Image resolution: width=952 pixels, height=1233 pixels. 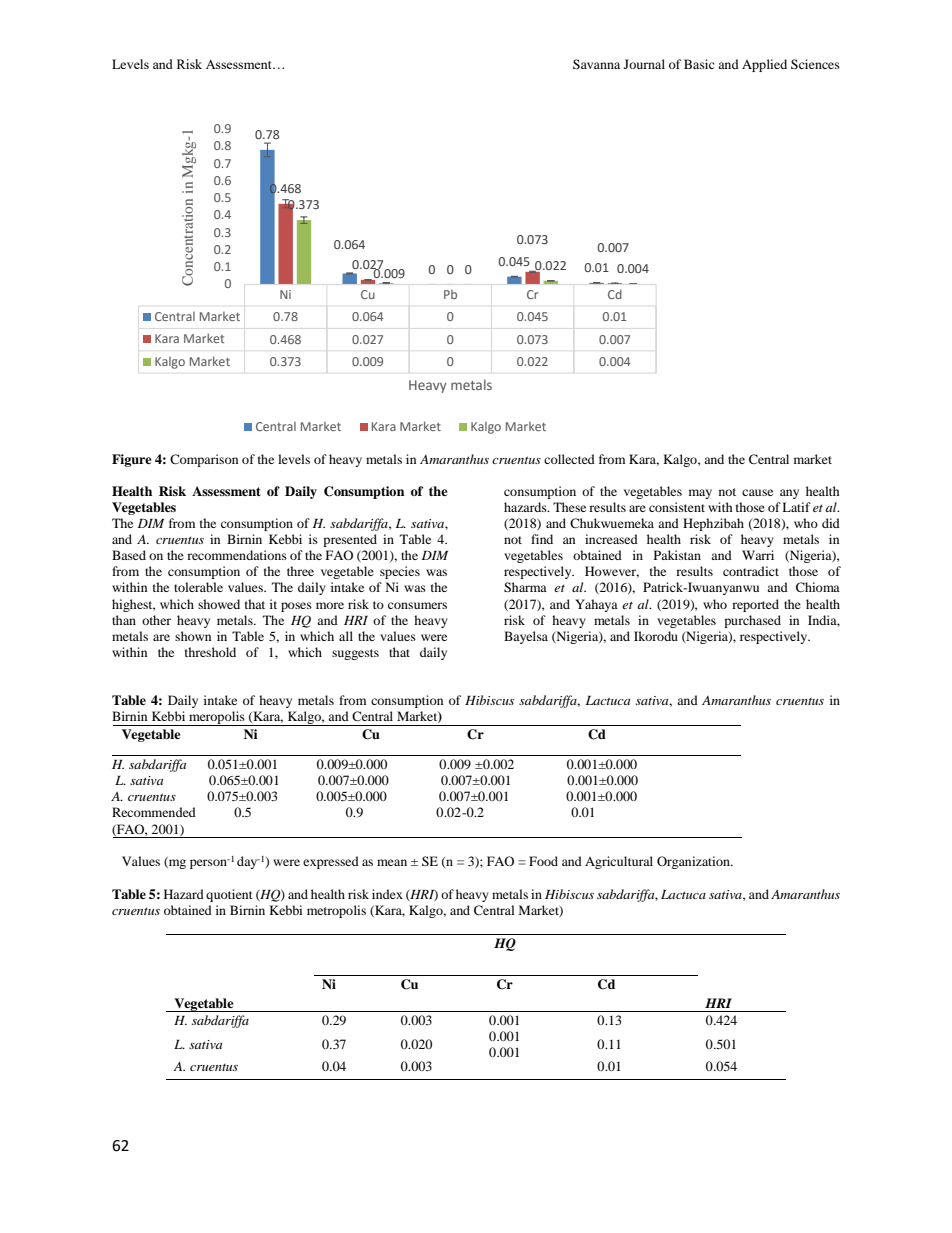 What do you see at coordinates (132, 460) in the document?
I see `Figure` at bounding box center [132, 460].
